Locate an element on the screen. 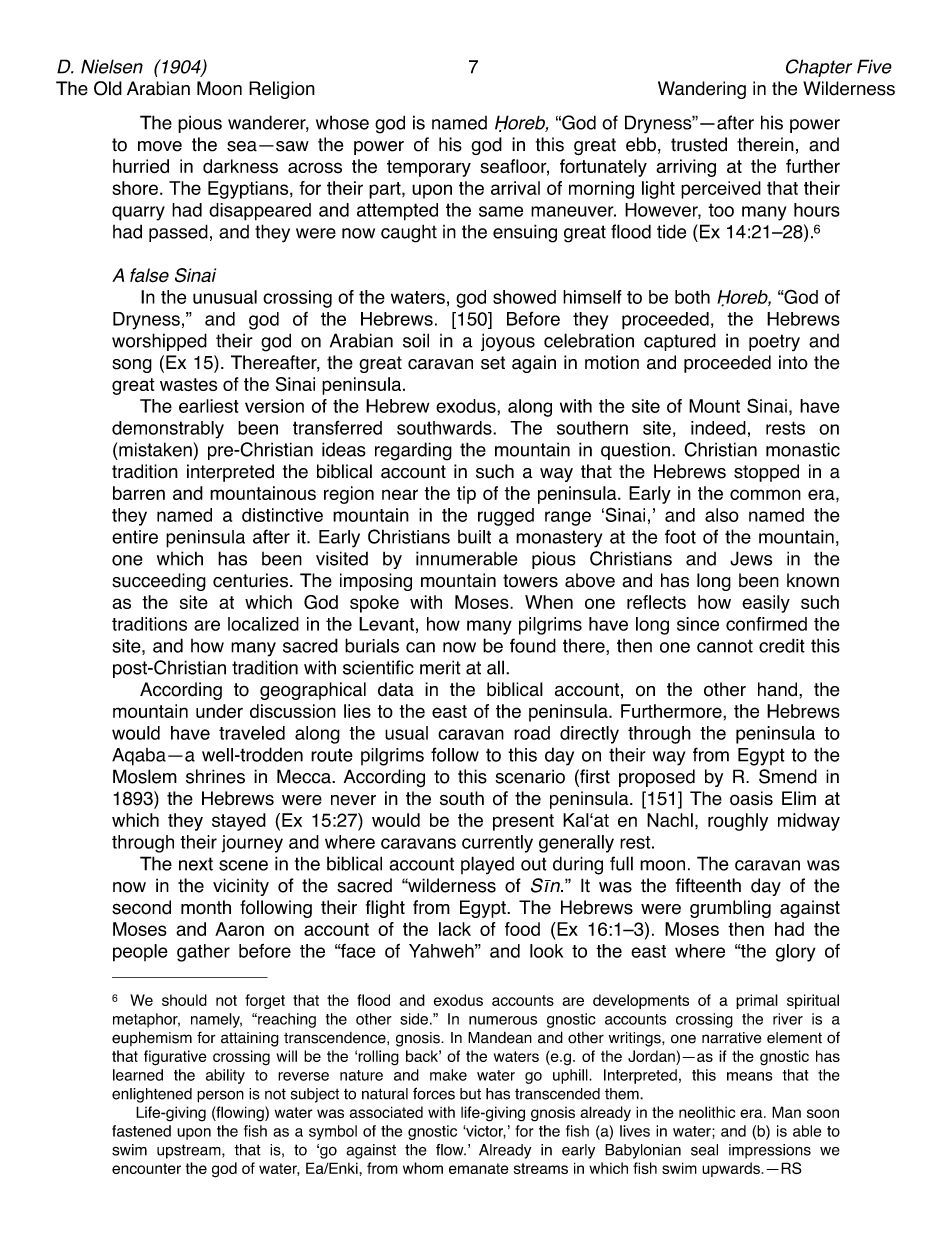 The width and height of the screenshot is (952, 1233). monastic is located at coordinates (803, 449).
